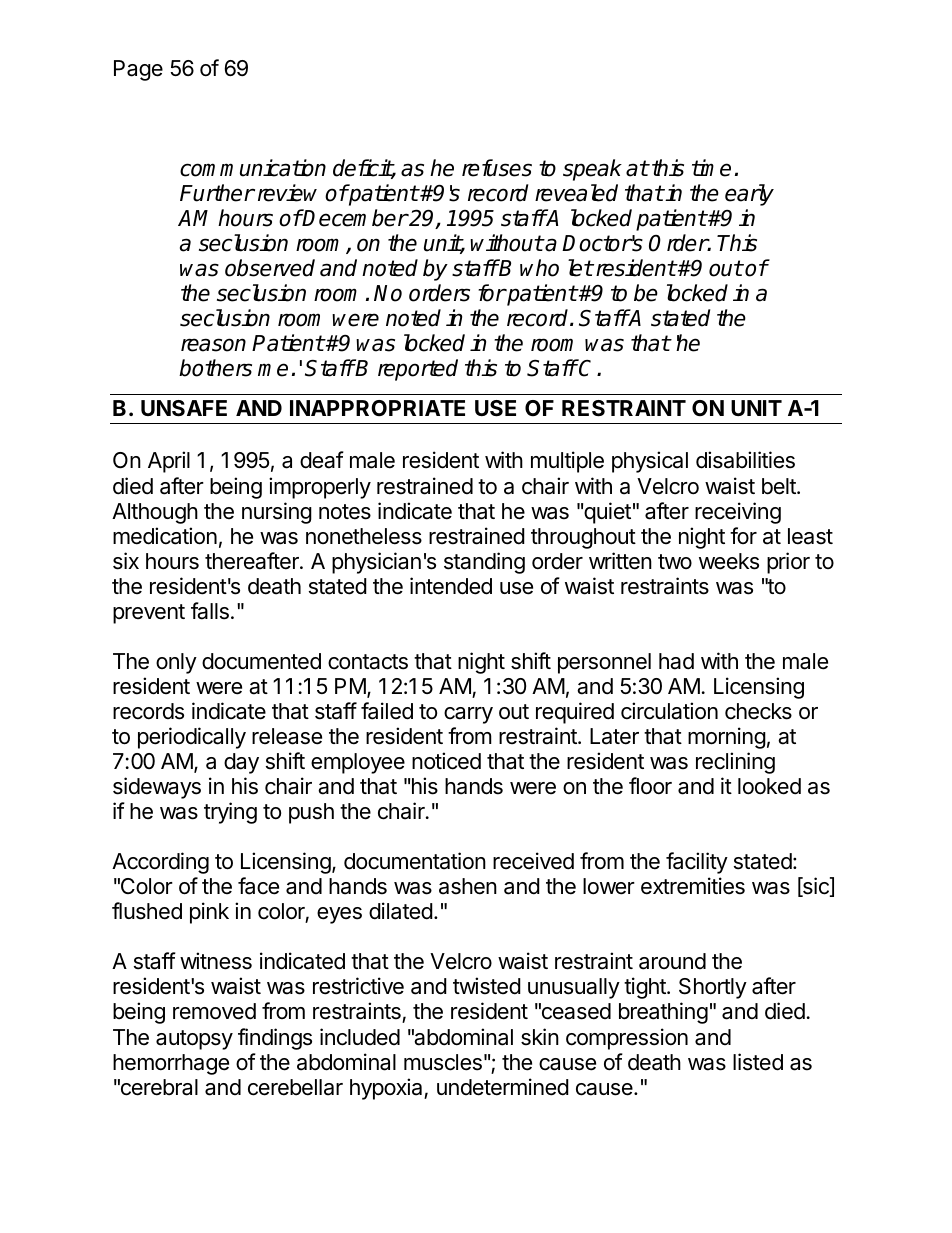 Image resolution: width=952 pixels, height=1233 pixels. What do you see at coordinates (711, 168) in the screenshot?
I see `time` at bounding box center [711, 168].
